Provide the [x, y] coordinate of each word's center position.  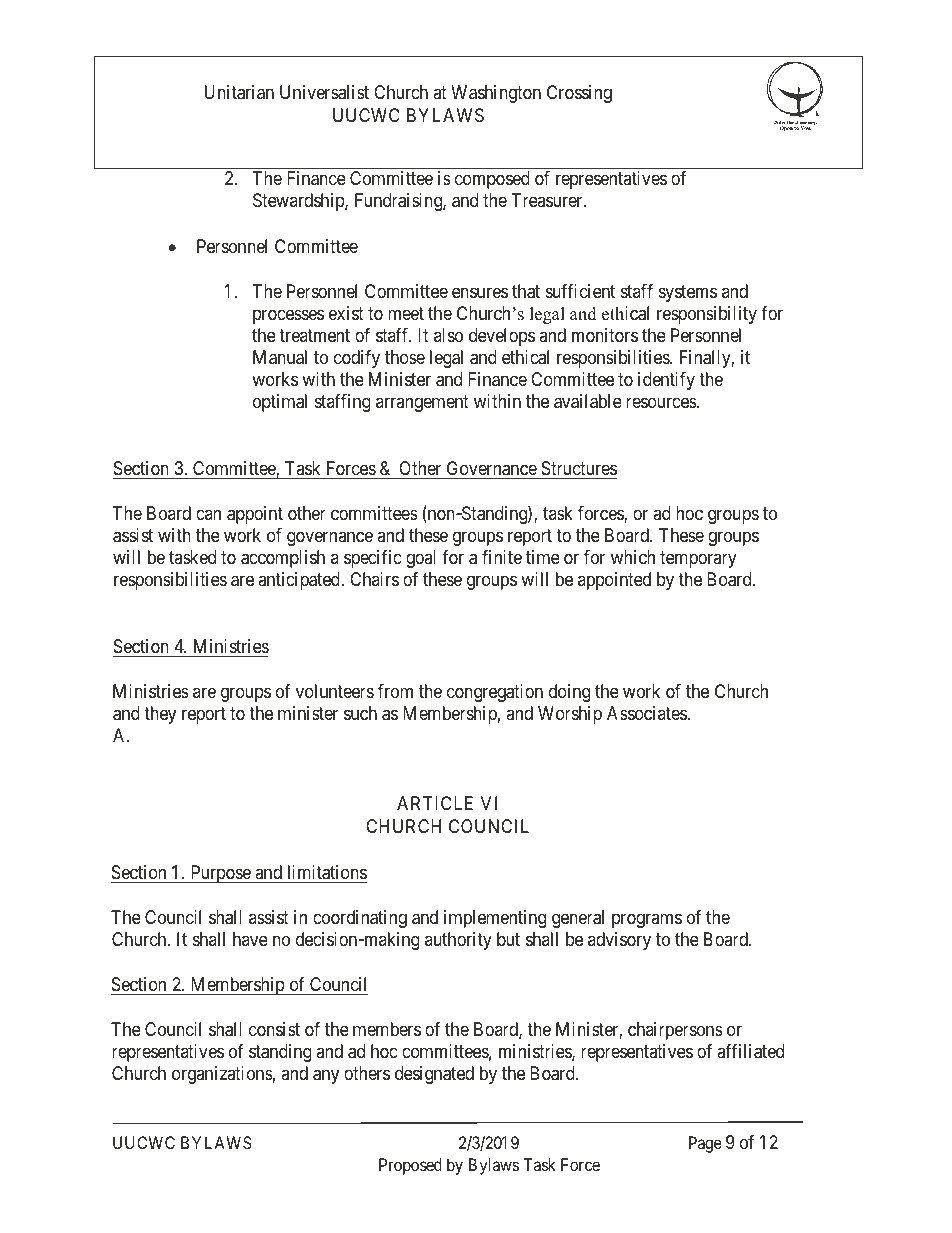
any [326, 1077]
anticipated [300, 581]
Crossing [579, 94]
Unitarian [239, 92]
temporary [698, 560]
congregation [495, 693]
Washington [496, 94]
